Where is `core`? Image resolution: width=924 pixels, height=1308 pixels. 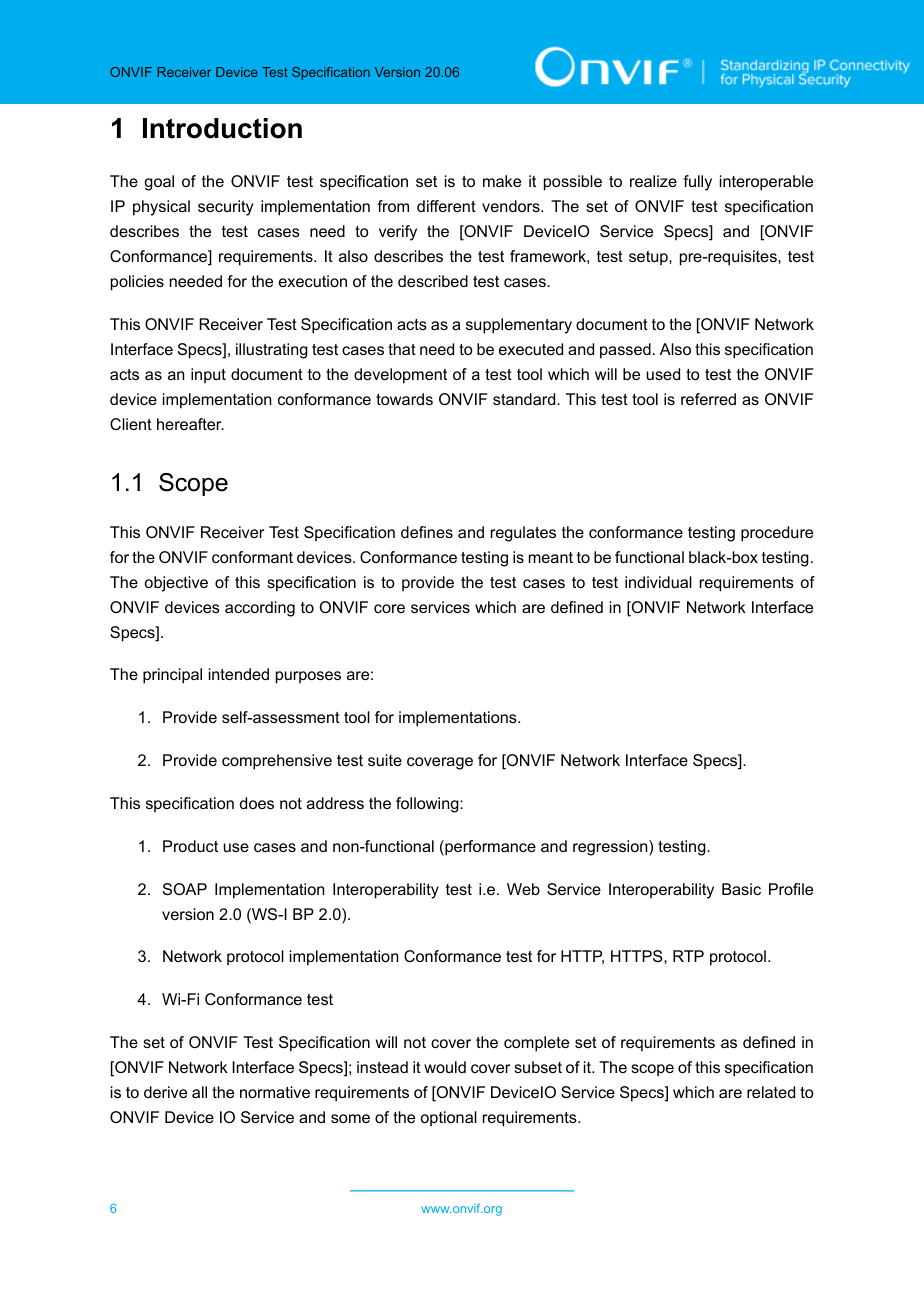
core is located at coordinates (389, 608).
